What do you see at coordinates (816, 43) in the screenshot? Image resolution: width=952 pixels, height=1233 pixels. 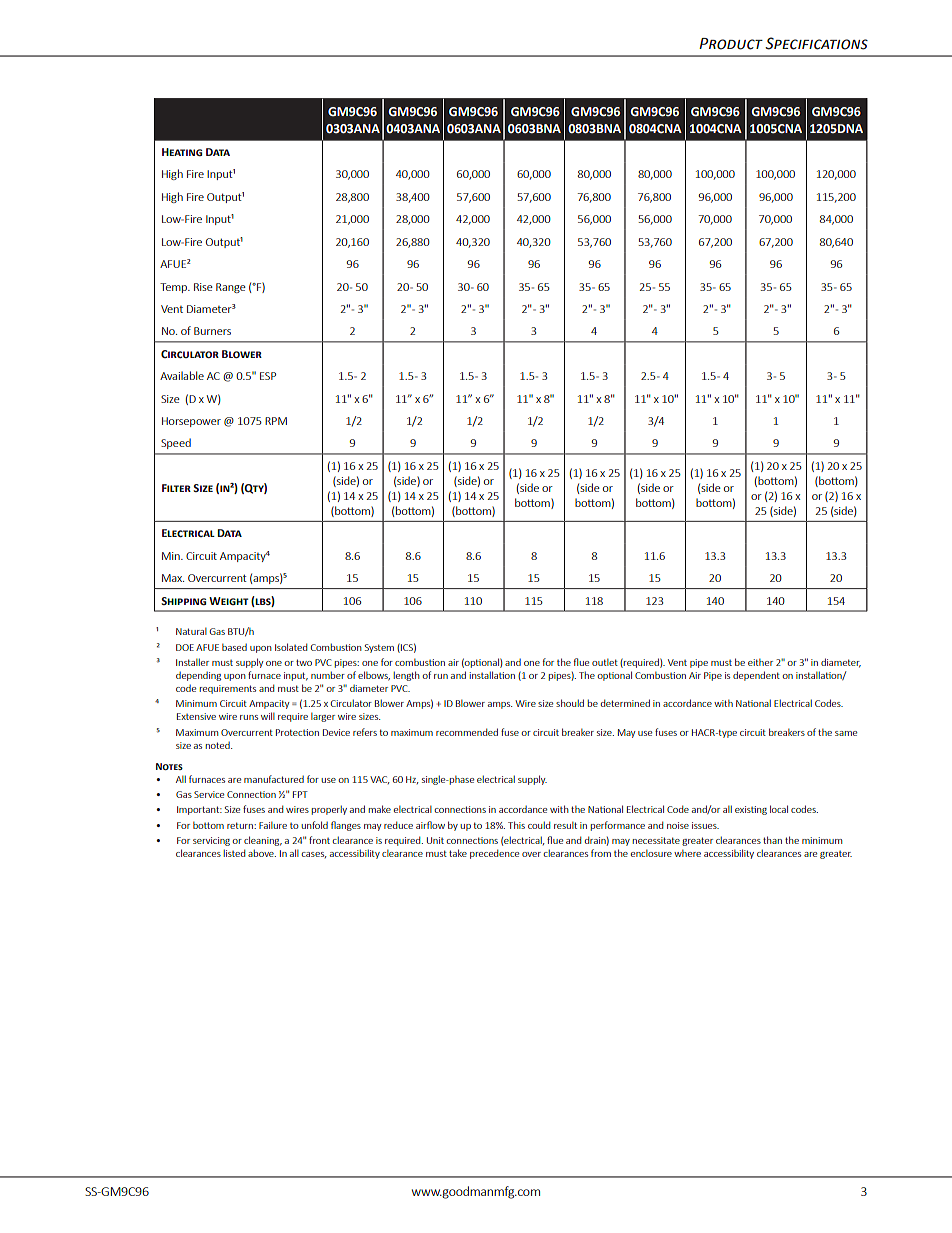 I see `Specifications` at bounding box center [816, 43].
